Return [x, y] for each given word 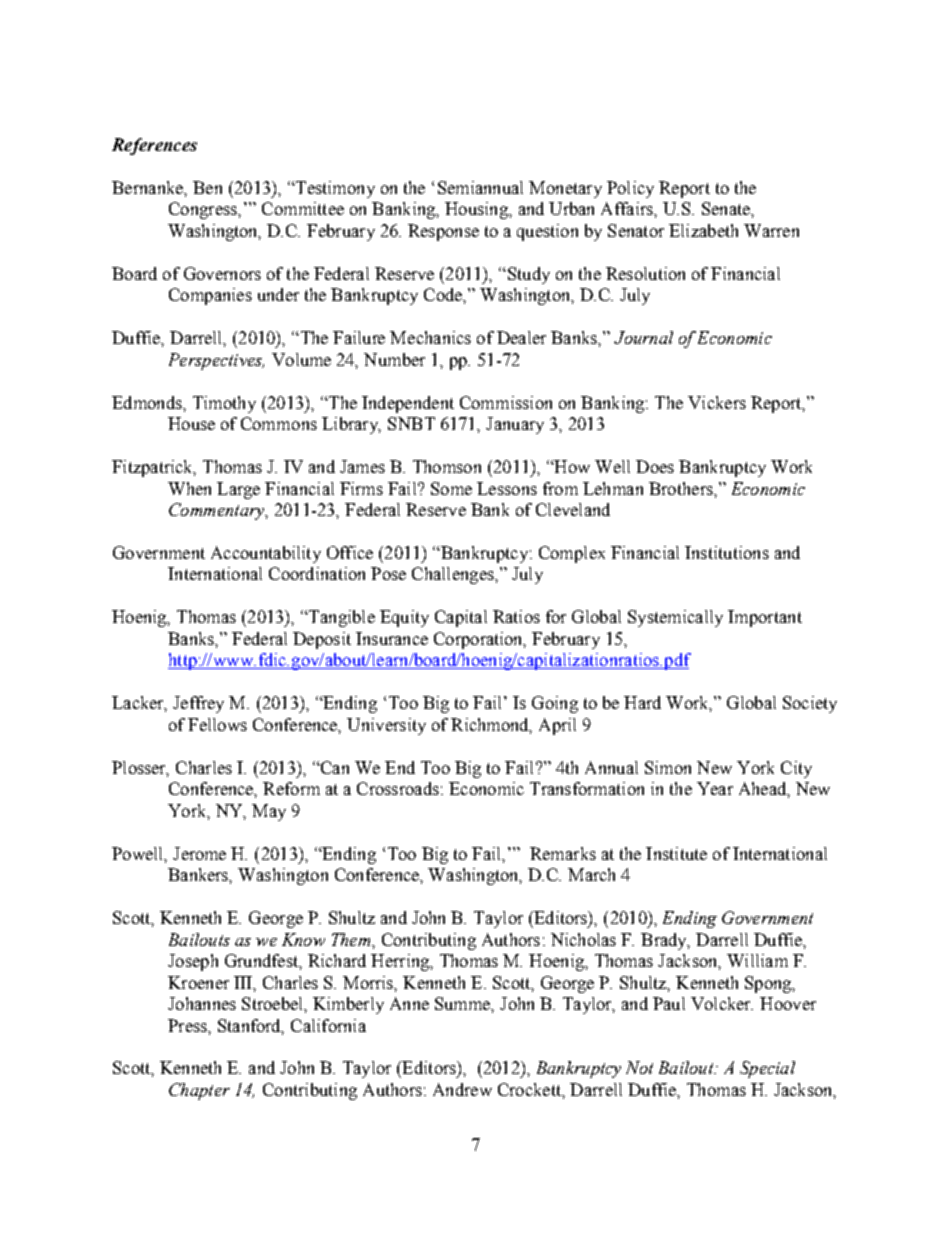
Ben [207, 187]
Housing [477, 210]
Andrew [462, 1089]
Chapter [199, 1091]
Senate [727, 208]
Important [765, 618]
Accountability [266, 554]
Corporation [480, 640]
